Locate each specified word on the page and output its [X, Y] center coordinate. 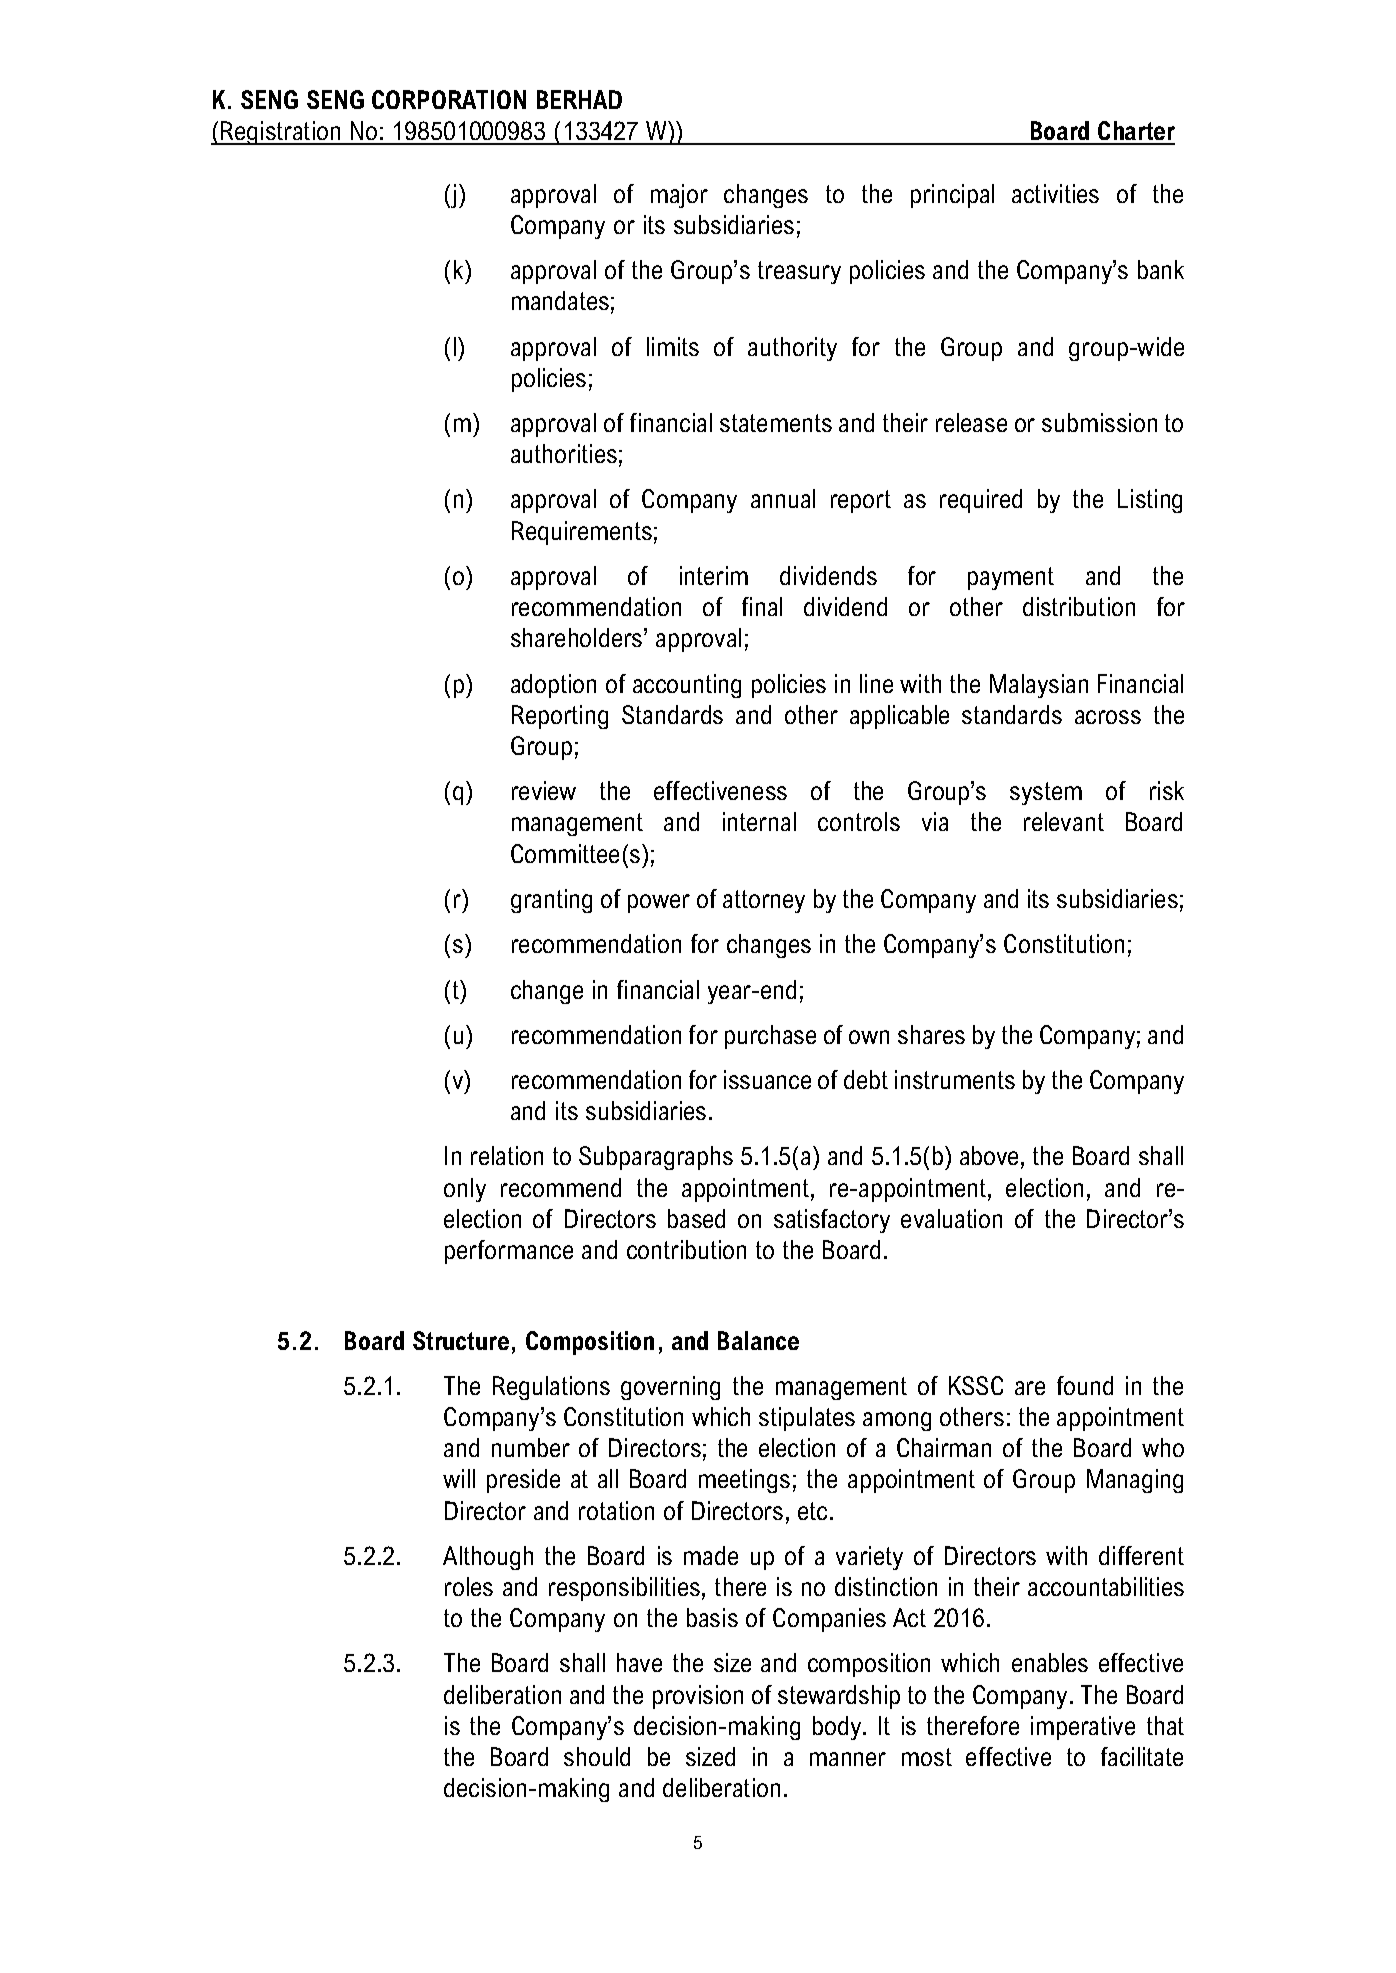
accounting [687, 686]
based [696, 1218]
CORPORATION [449, 99]
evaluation [951, 1218]
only [465, 1190]
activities [1055, 193]
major [679, 196]
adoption [553, 686]
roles [469, 1586]
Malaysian [1039, 686]
